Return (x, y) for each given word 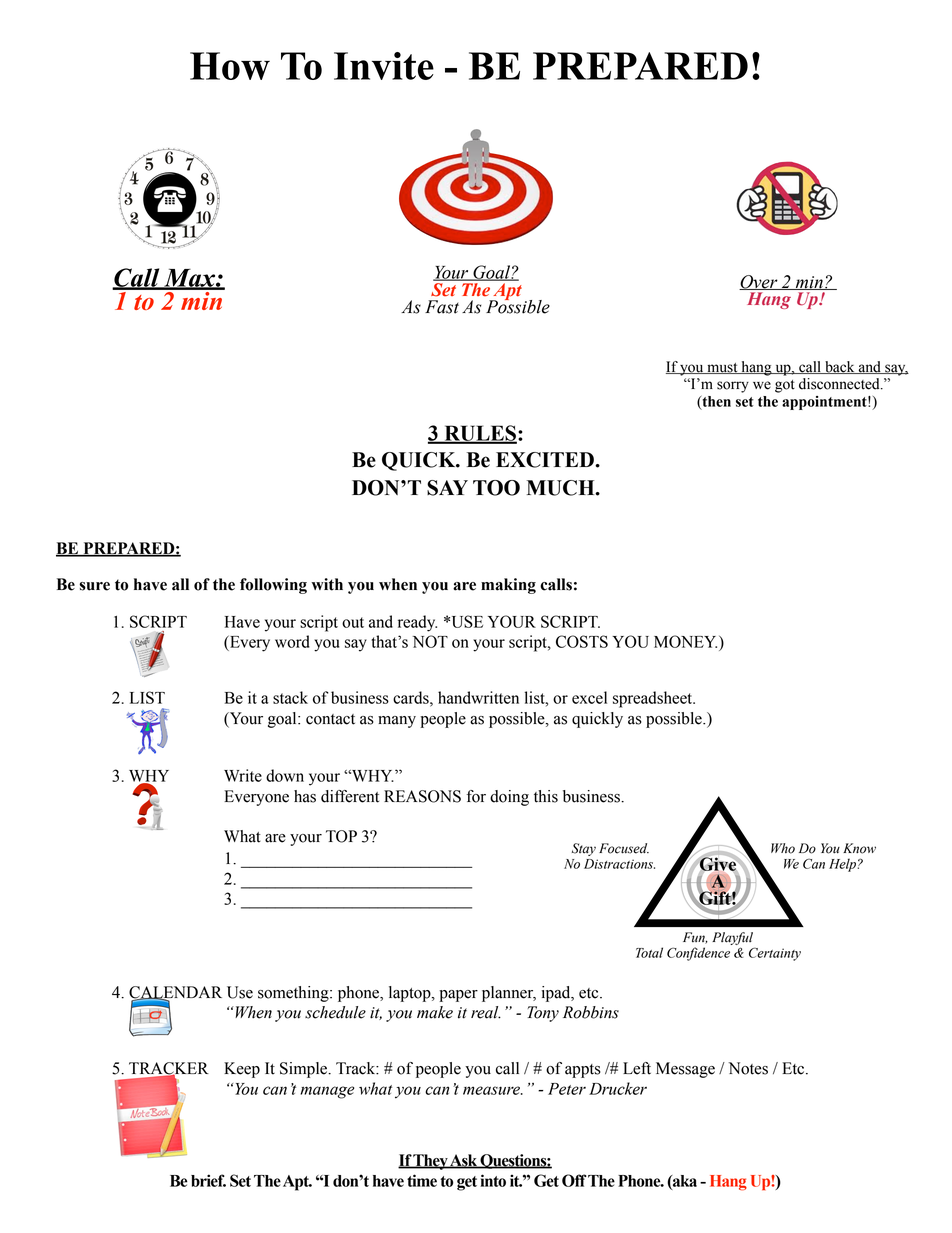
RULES (479, 434)
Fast (442, 307)
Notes (748, 1068)
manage (327, 1092)
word (292, 641)
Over (759, 282)
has (305, 796)
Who (783, 848)
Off (574, 1180)
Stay (584, 849)
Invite (384, 66)
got (785, 386)
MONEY (685, 641)
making (508, 586)
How (230, 66)
